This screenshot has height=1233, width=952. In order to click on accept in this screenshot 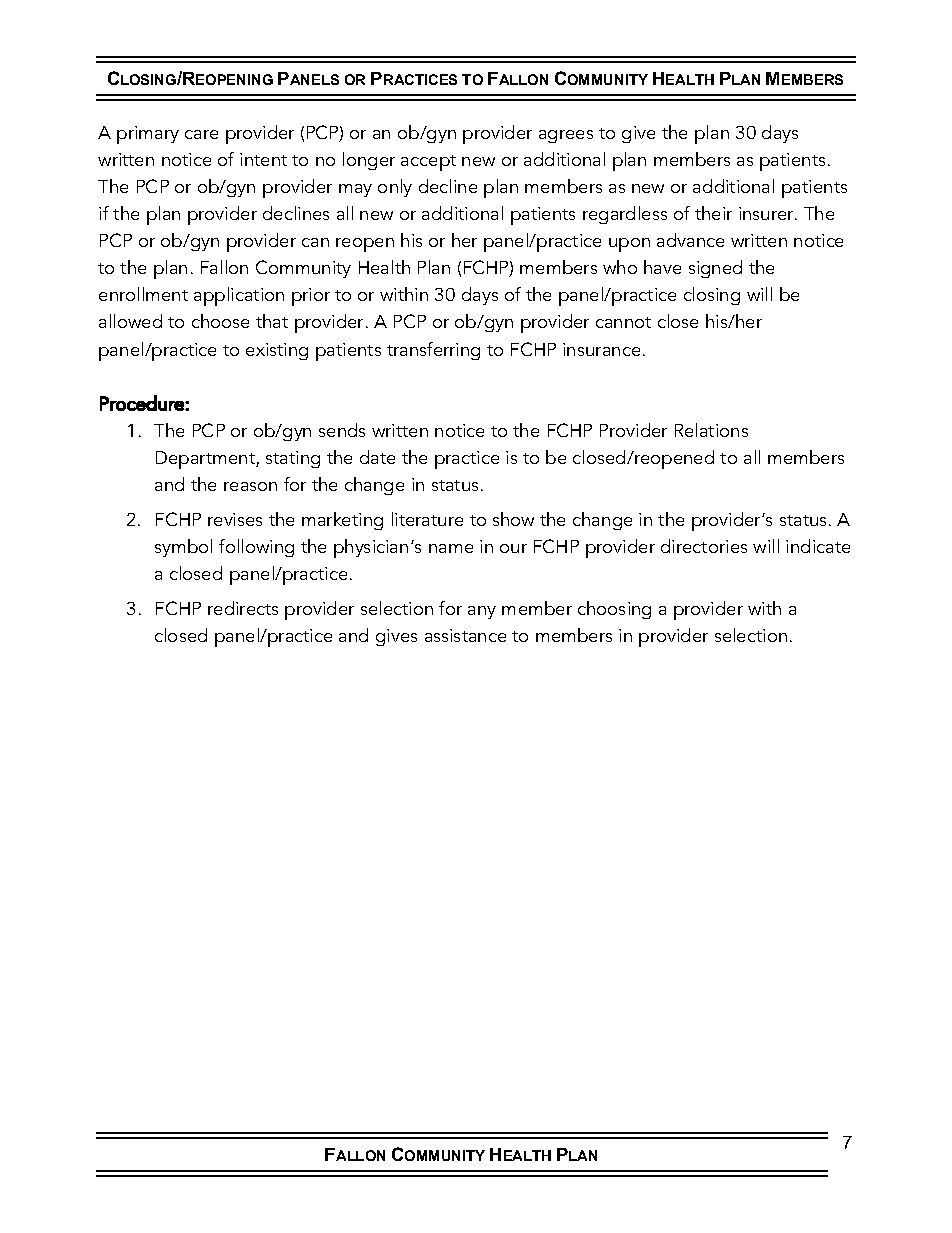, I will do `click(428, 163)`.
